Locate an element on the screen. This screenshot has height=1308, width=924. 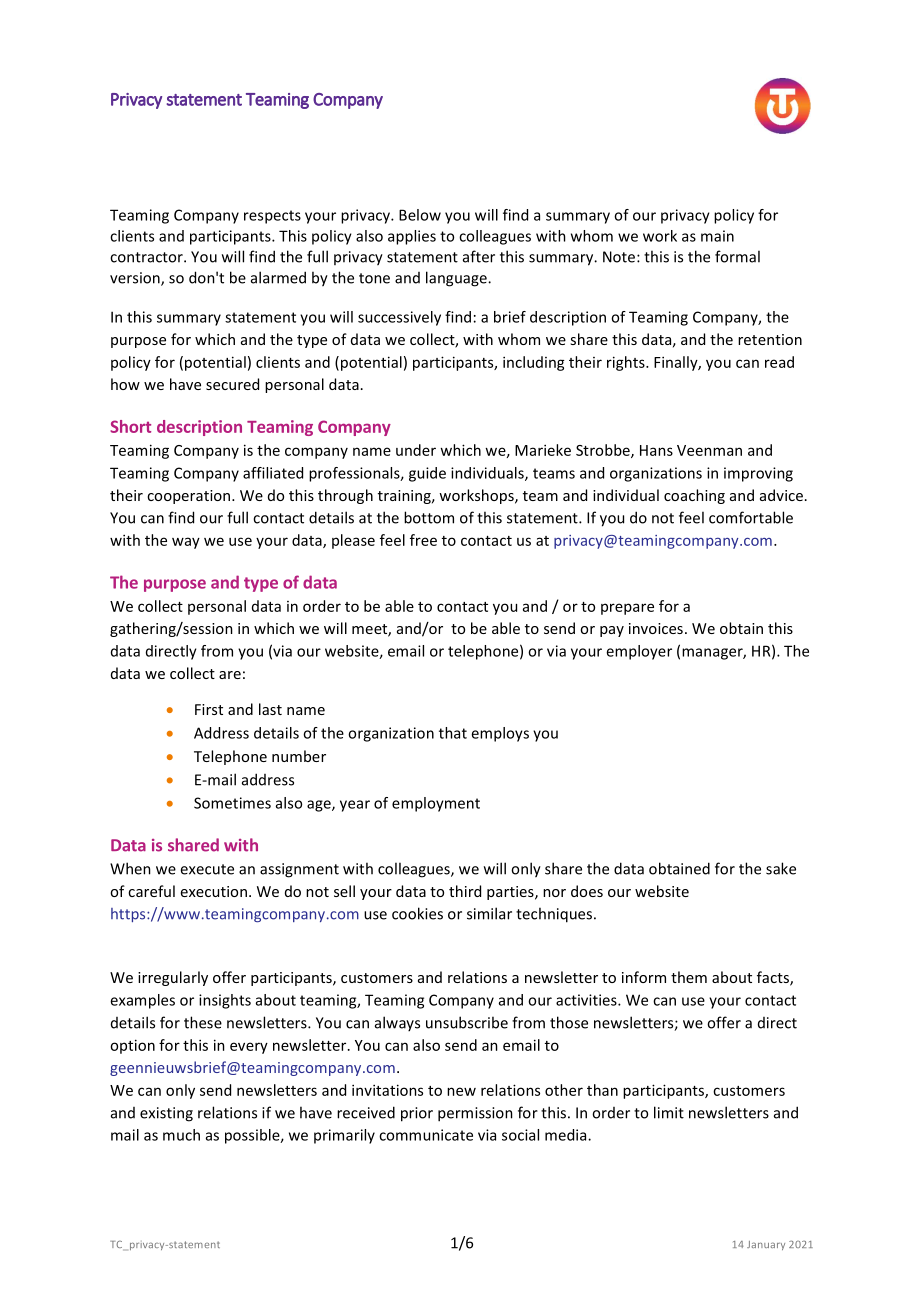
invoices is located at coordinates (656, 628).
